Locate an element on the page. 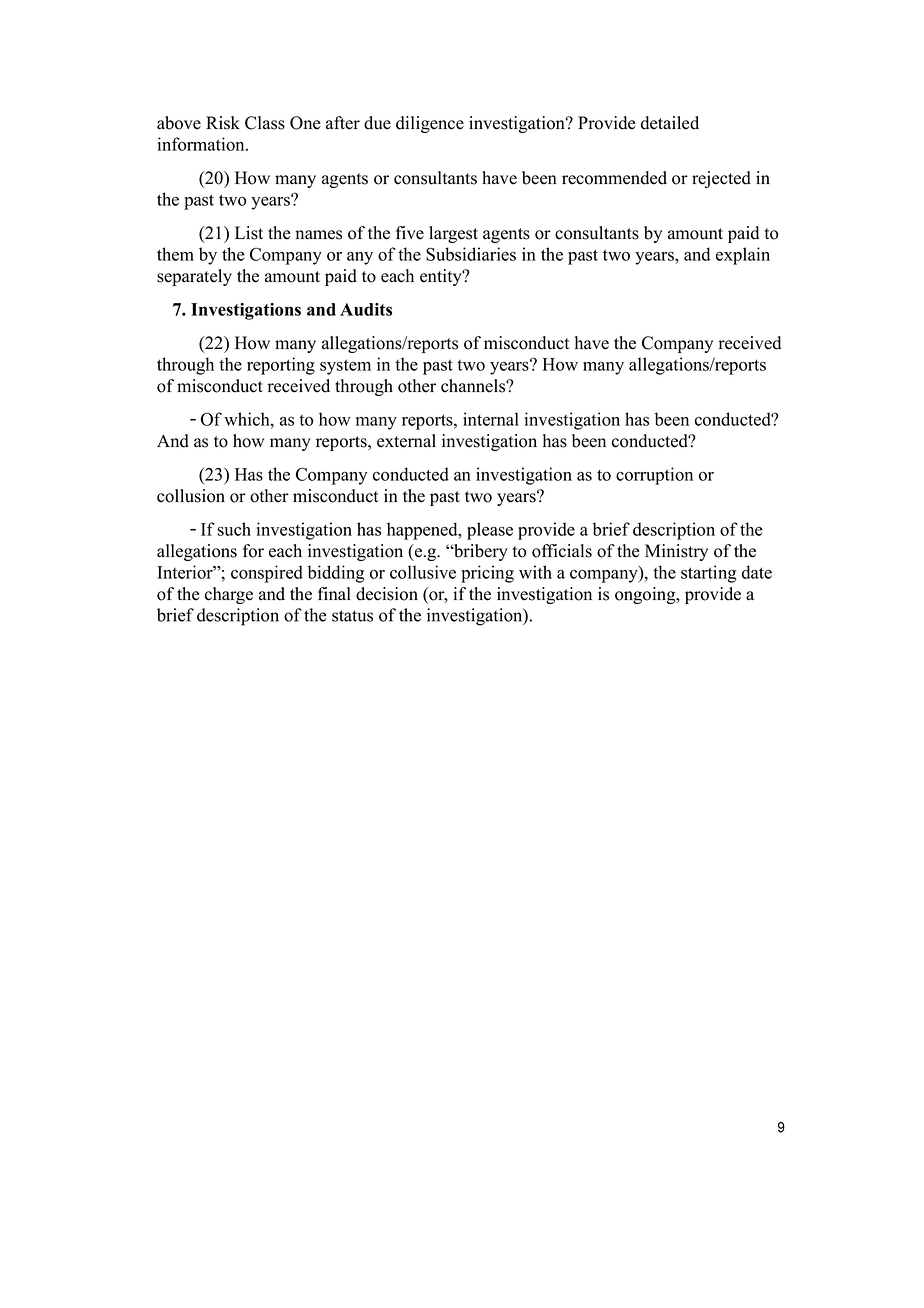 The width and height of the image is (924, 1308). pricing is located at coordinates (487, 574).
